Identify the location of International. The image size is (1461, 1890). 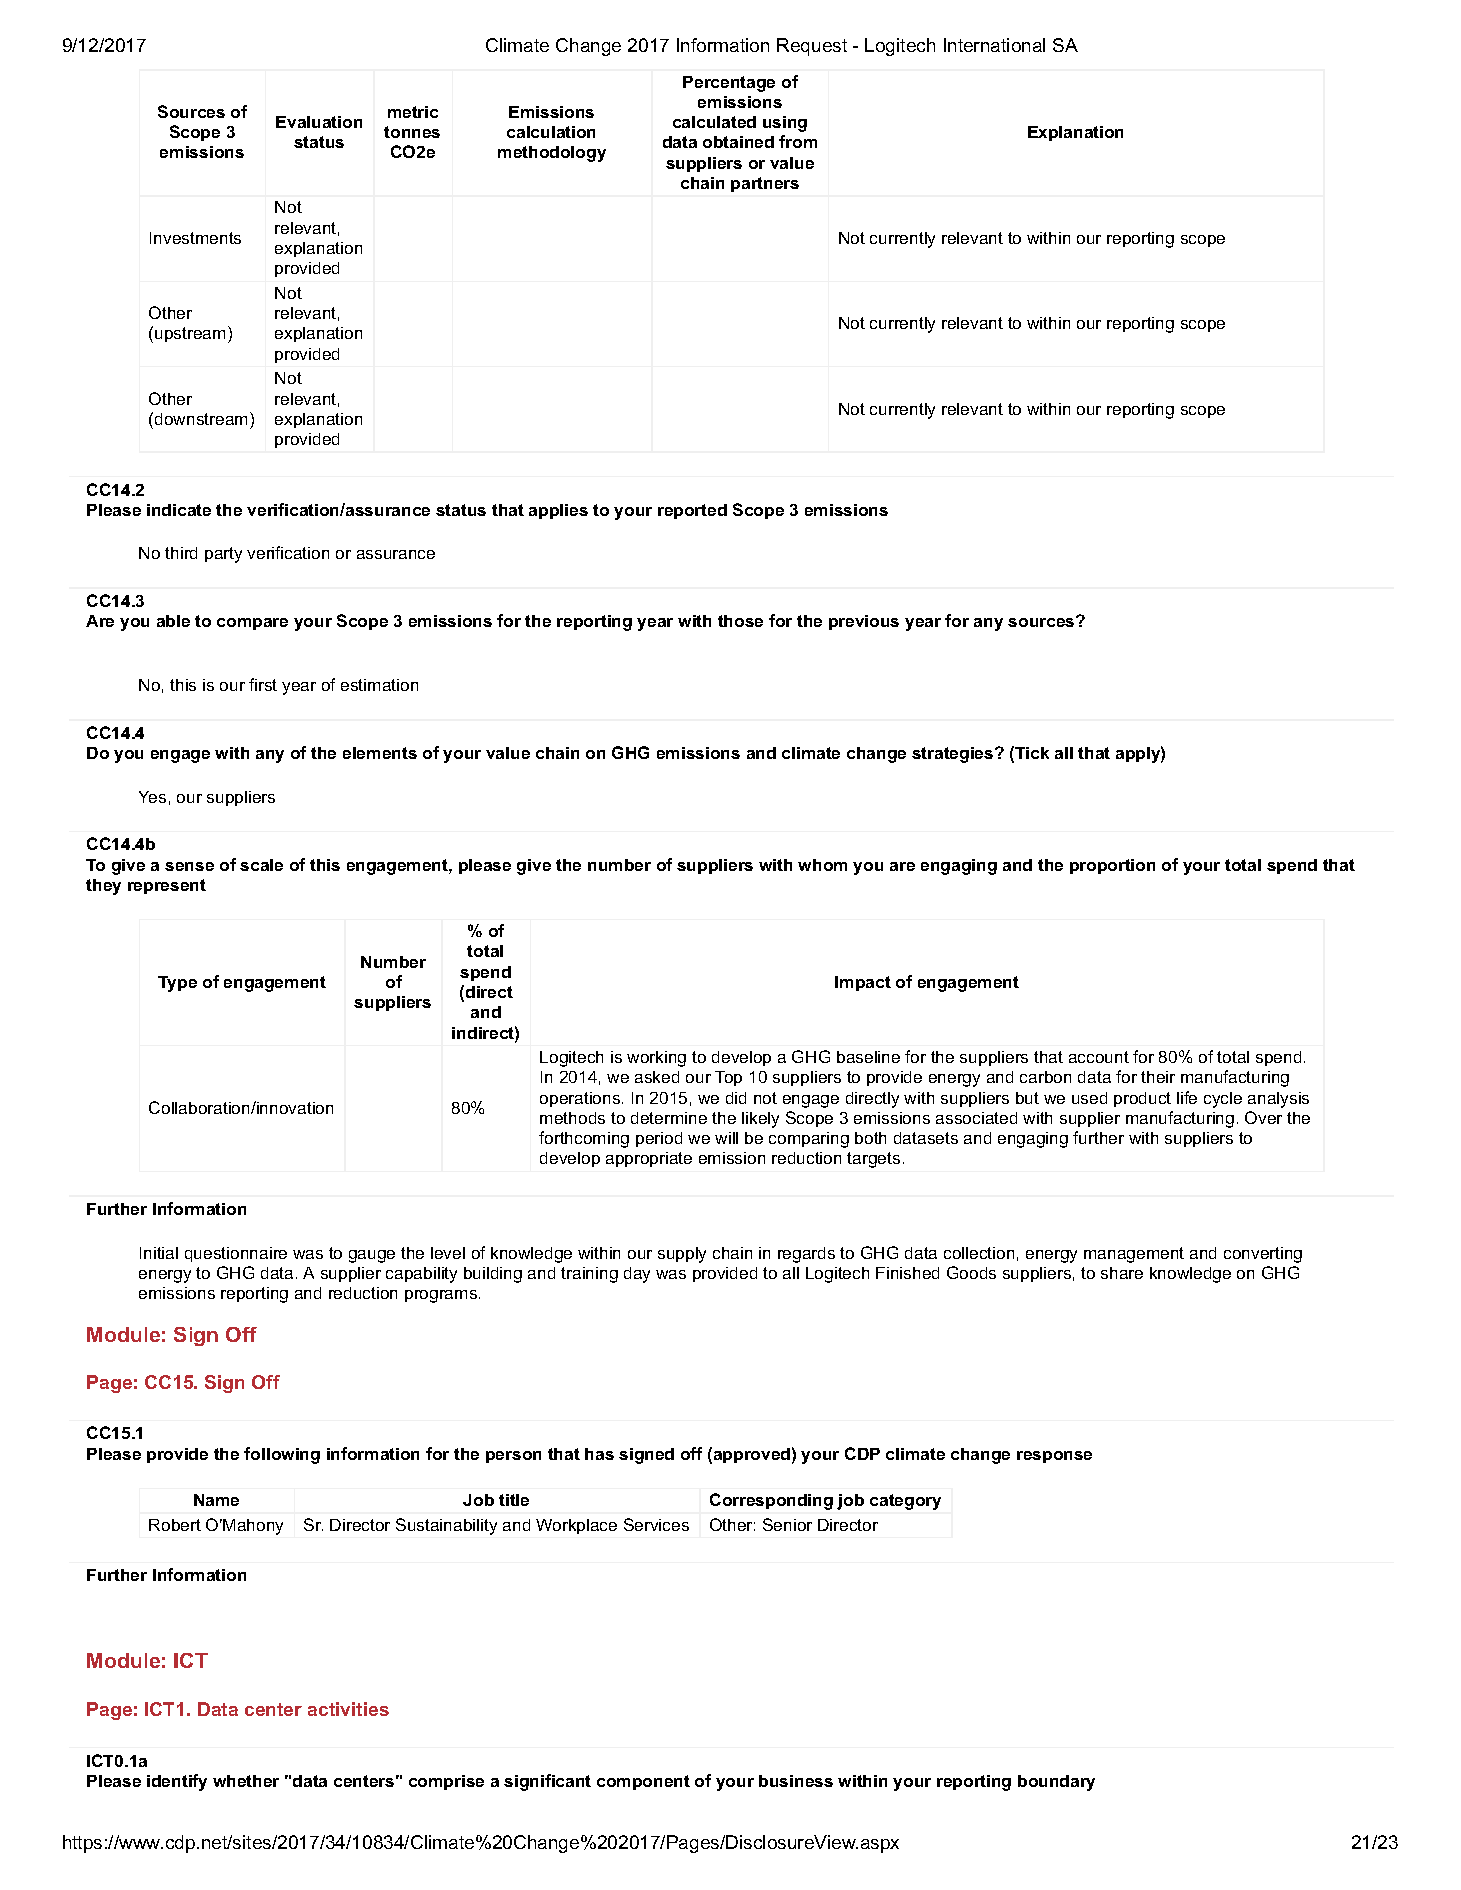
(994, 45).
